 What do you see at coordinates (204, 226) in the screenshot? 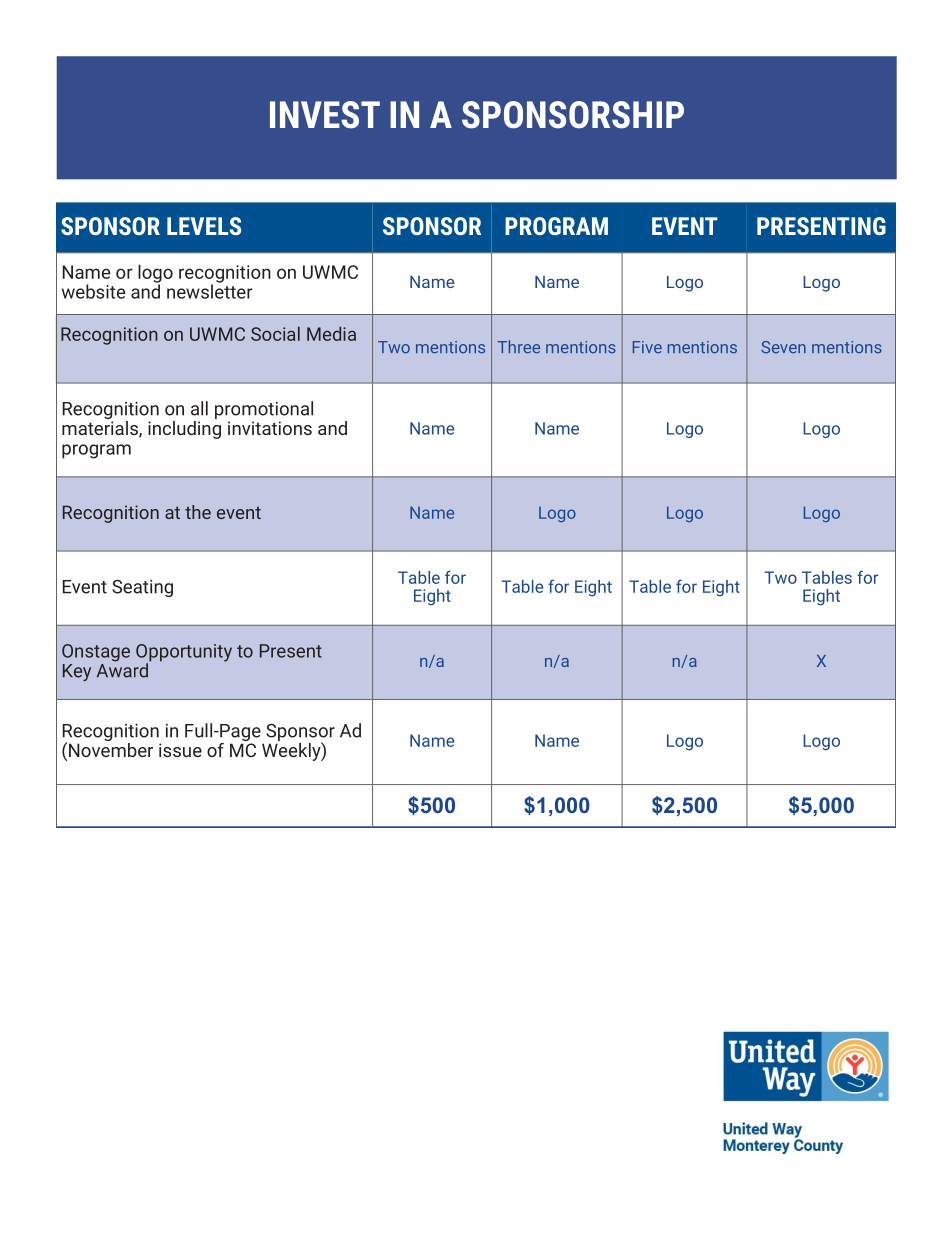
I see `LEVELS` at bounding box center [204, 226].
